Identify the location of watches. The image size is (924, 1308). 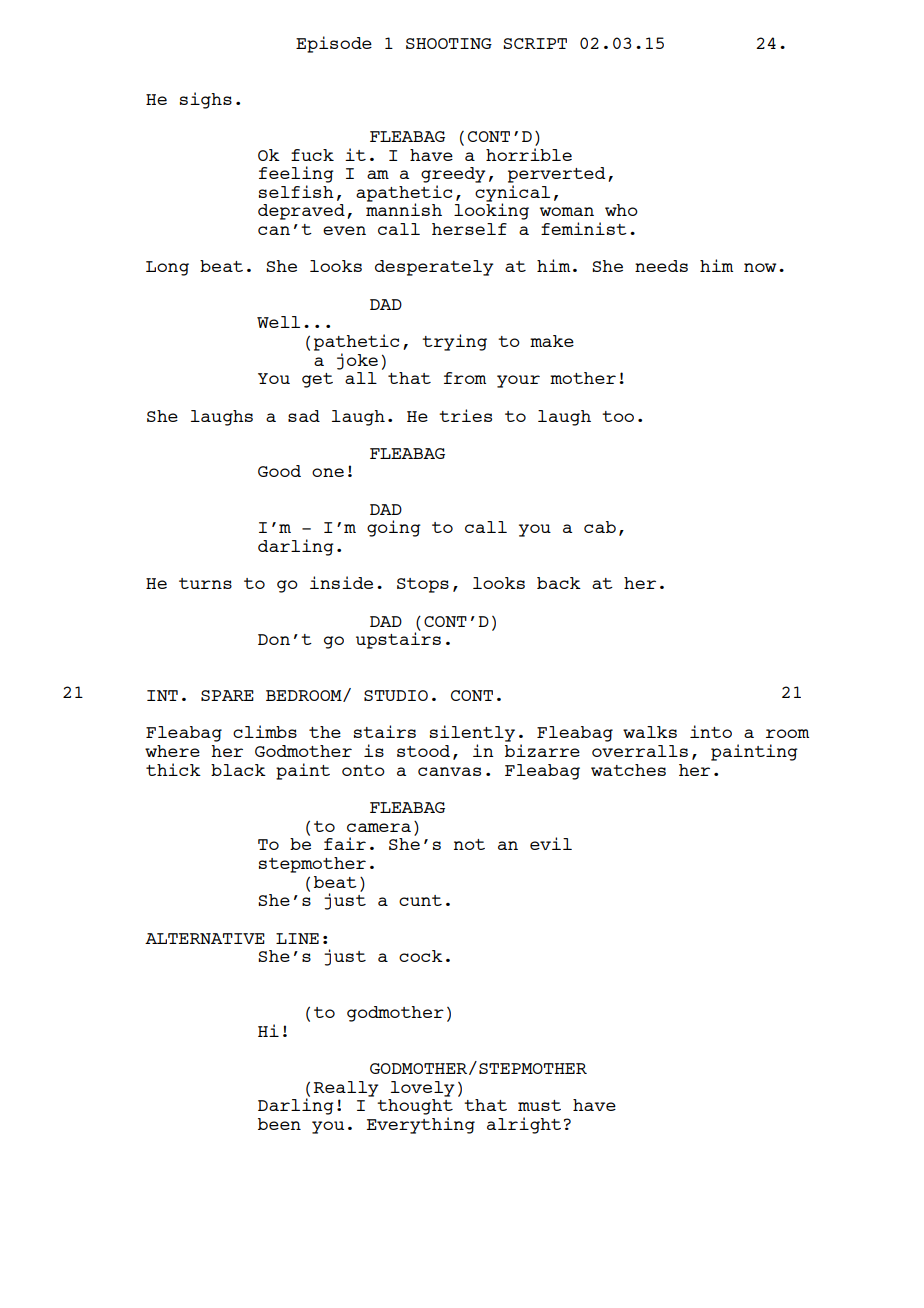
(628, 770).
